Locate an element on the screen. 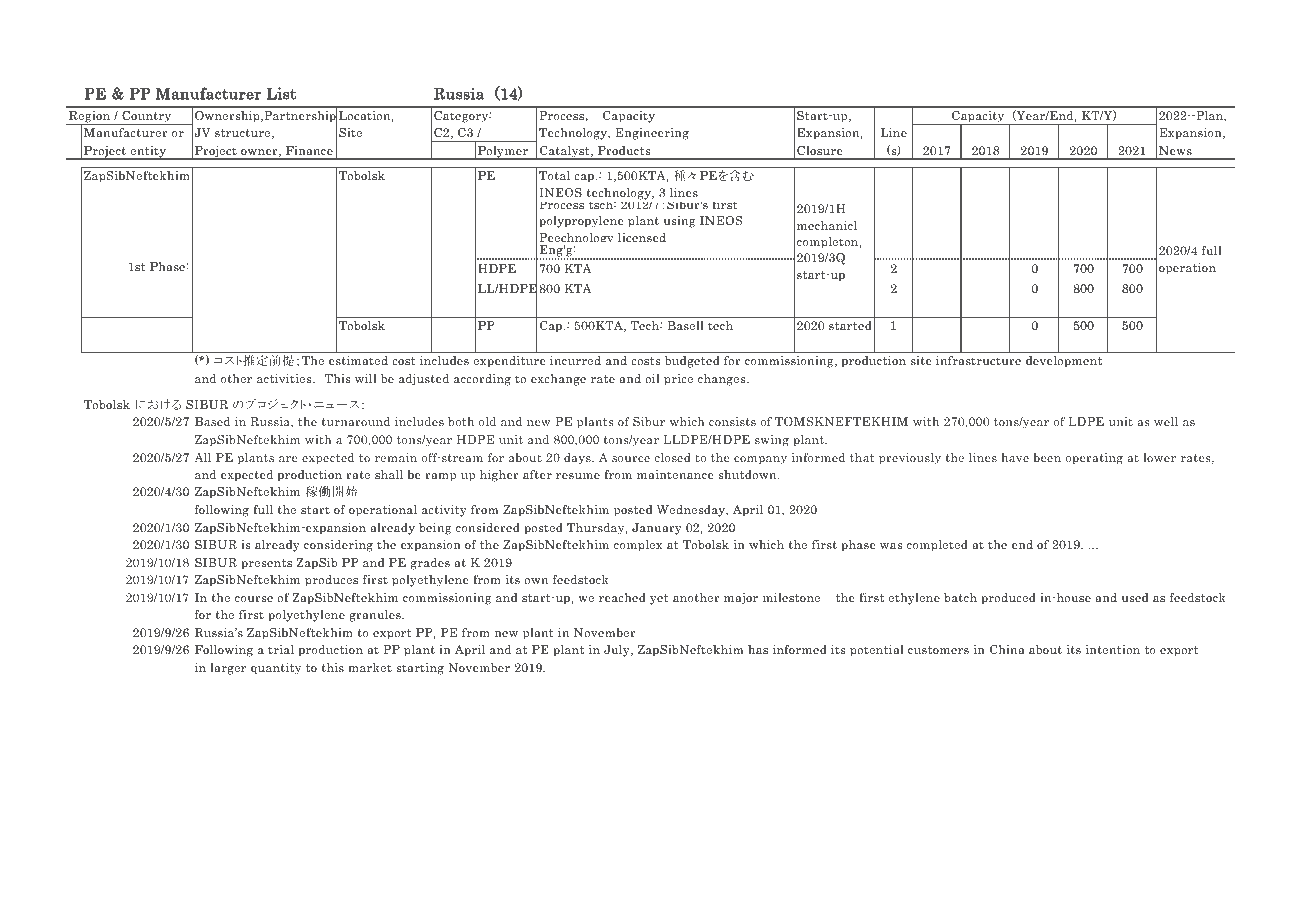  trial is located at coordinates (281, 649).
